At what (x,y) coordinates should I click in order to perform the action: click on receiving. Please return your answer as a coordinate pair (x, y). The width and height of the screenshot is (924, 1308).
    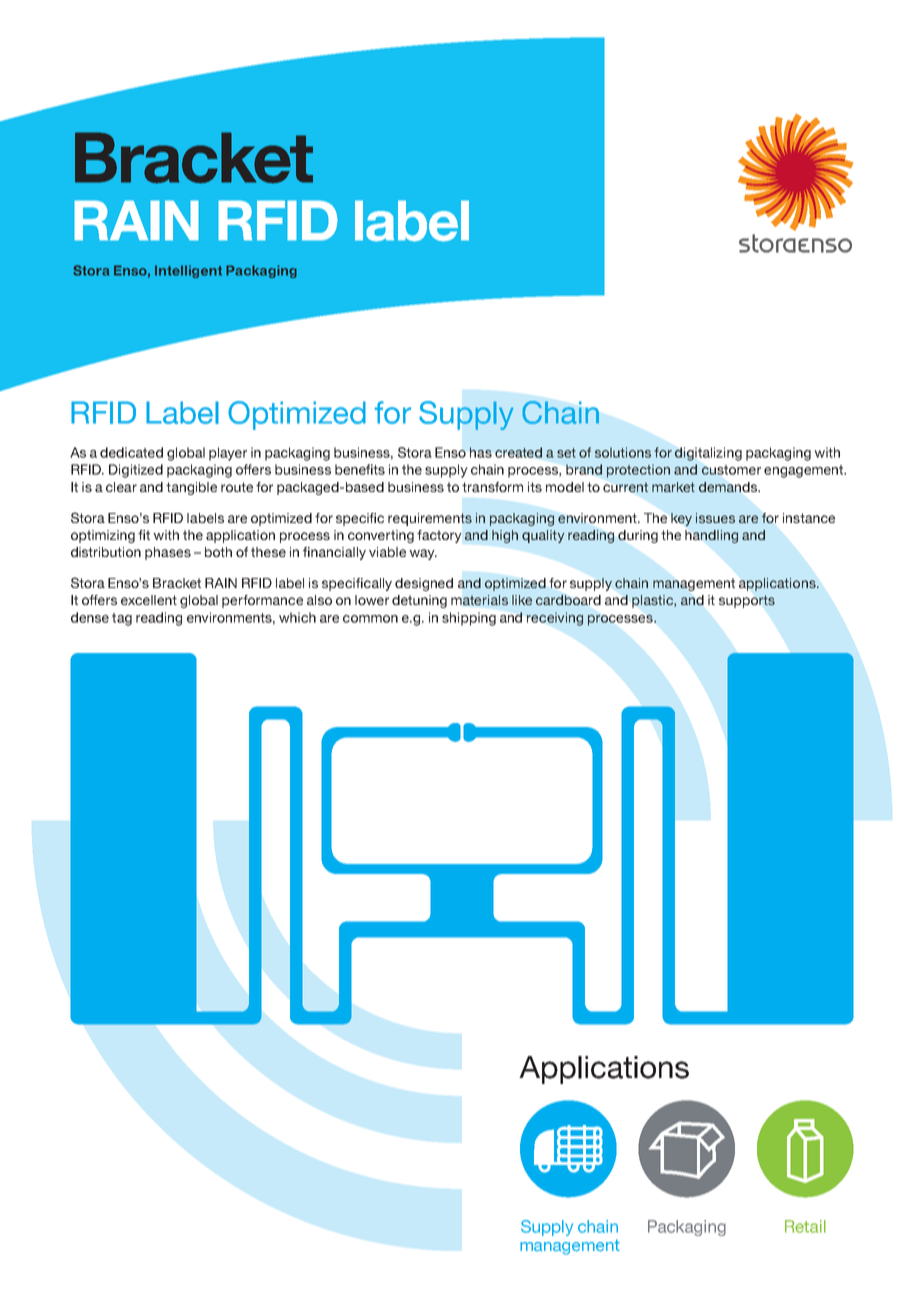
    Looking at the image, I should click on (555, 619).
